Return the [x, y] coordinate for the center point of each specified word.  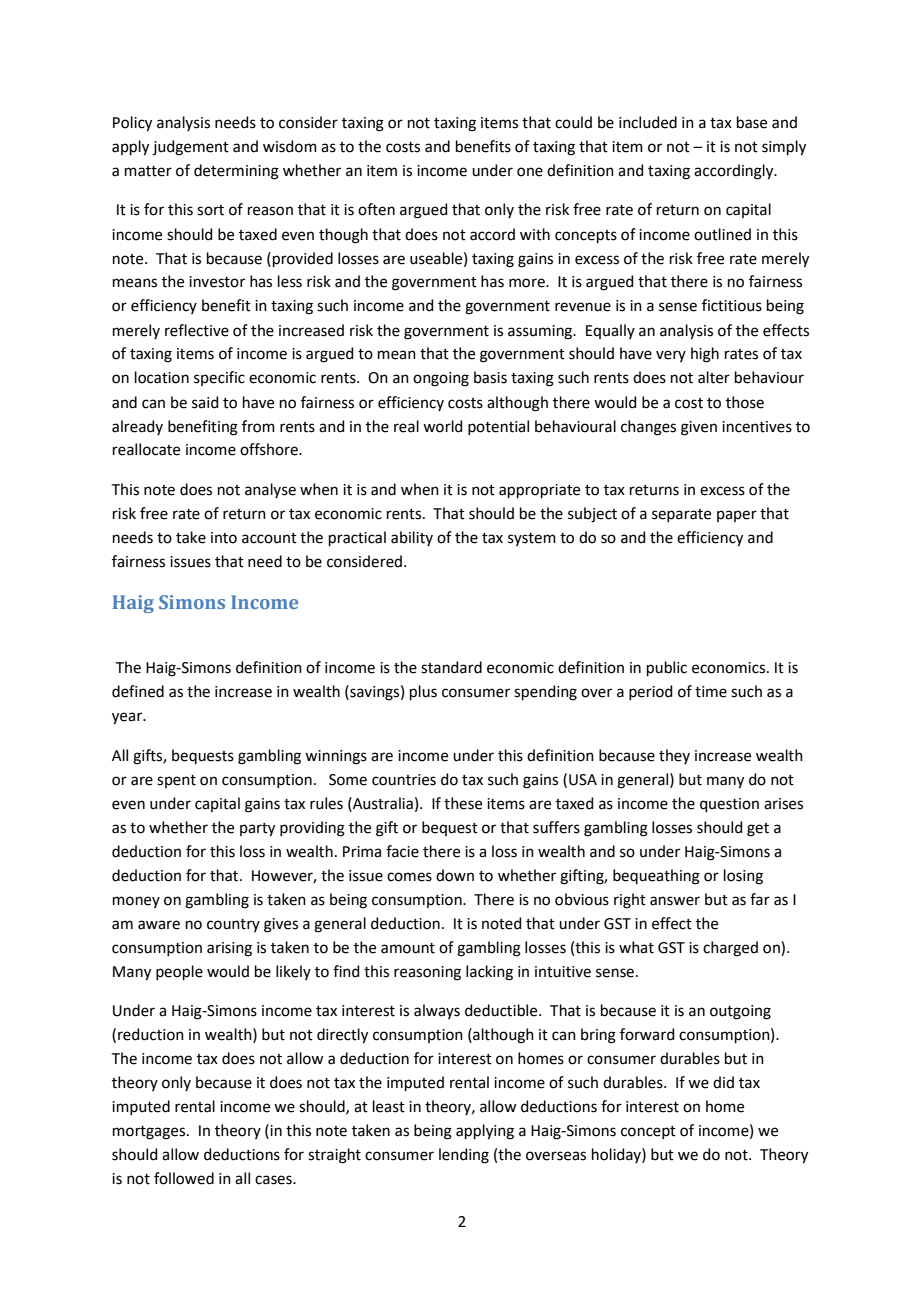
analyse [270, 490]
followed [184, 1178]
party [257, 830]
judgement [191, 148]
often [376, 209]
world [443, 426]
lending [464, 1156]
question [729, 805]
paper [737, 516]
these [463, 803]
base [752, 122]
